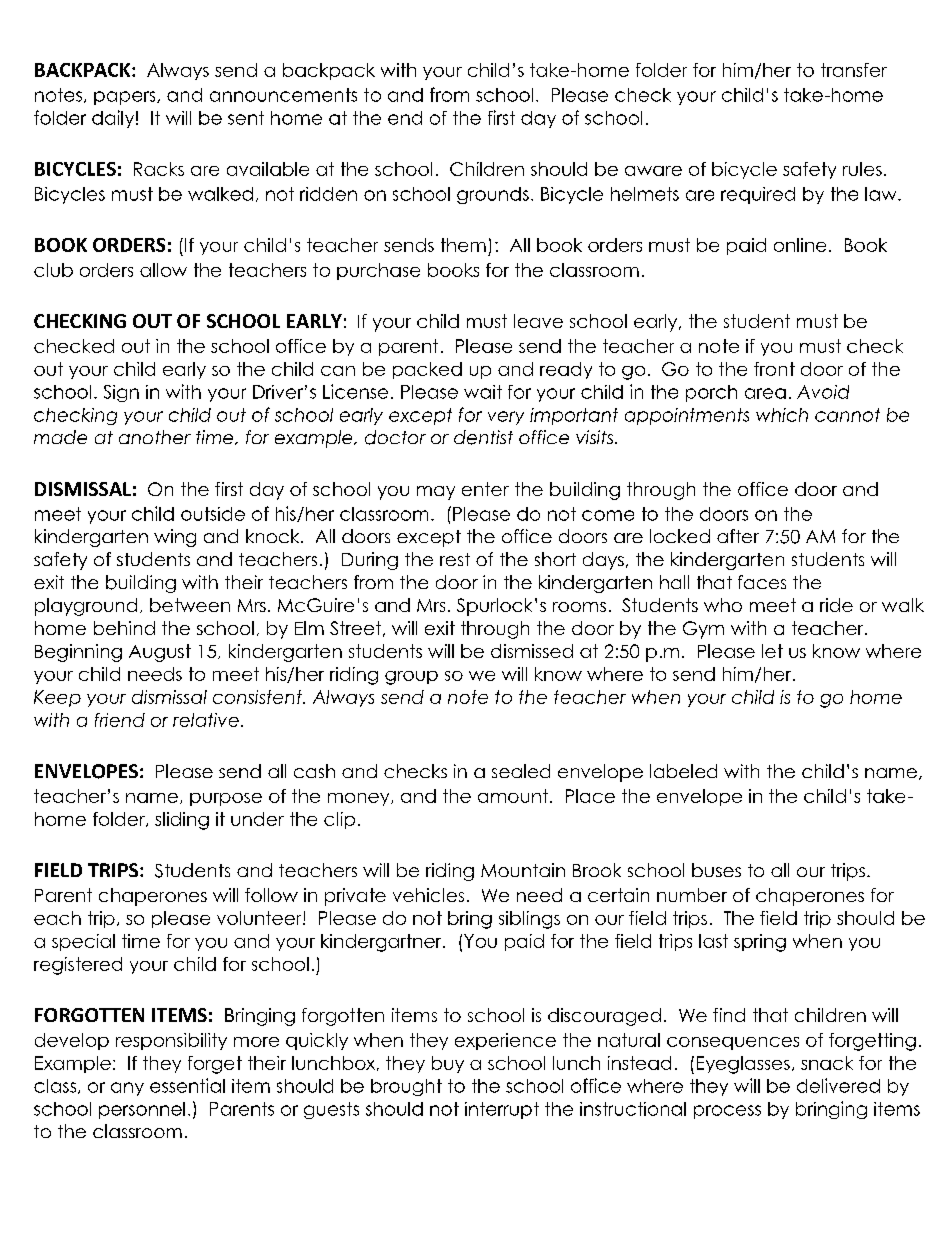 The image size is (952, 1233). What do you see at coordinates (427, 370) in the document?
I see `packed` at bounding box center [427, 370].
